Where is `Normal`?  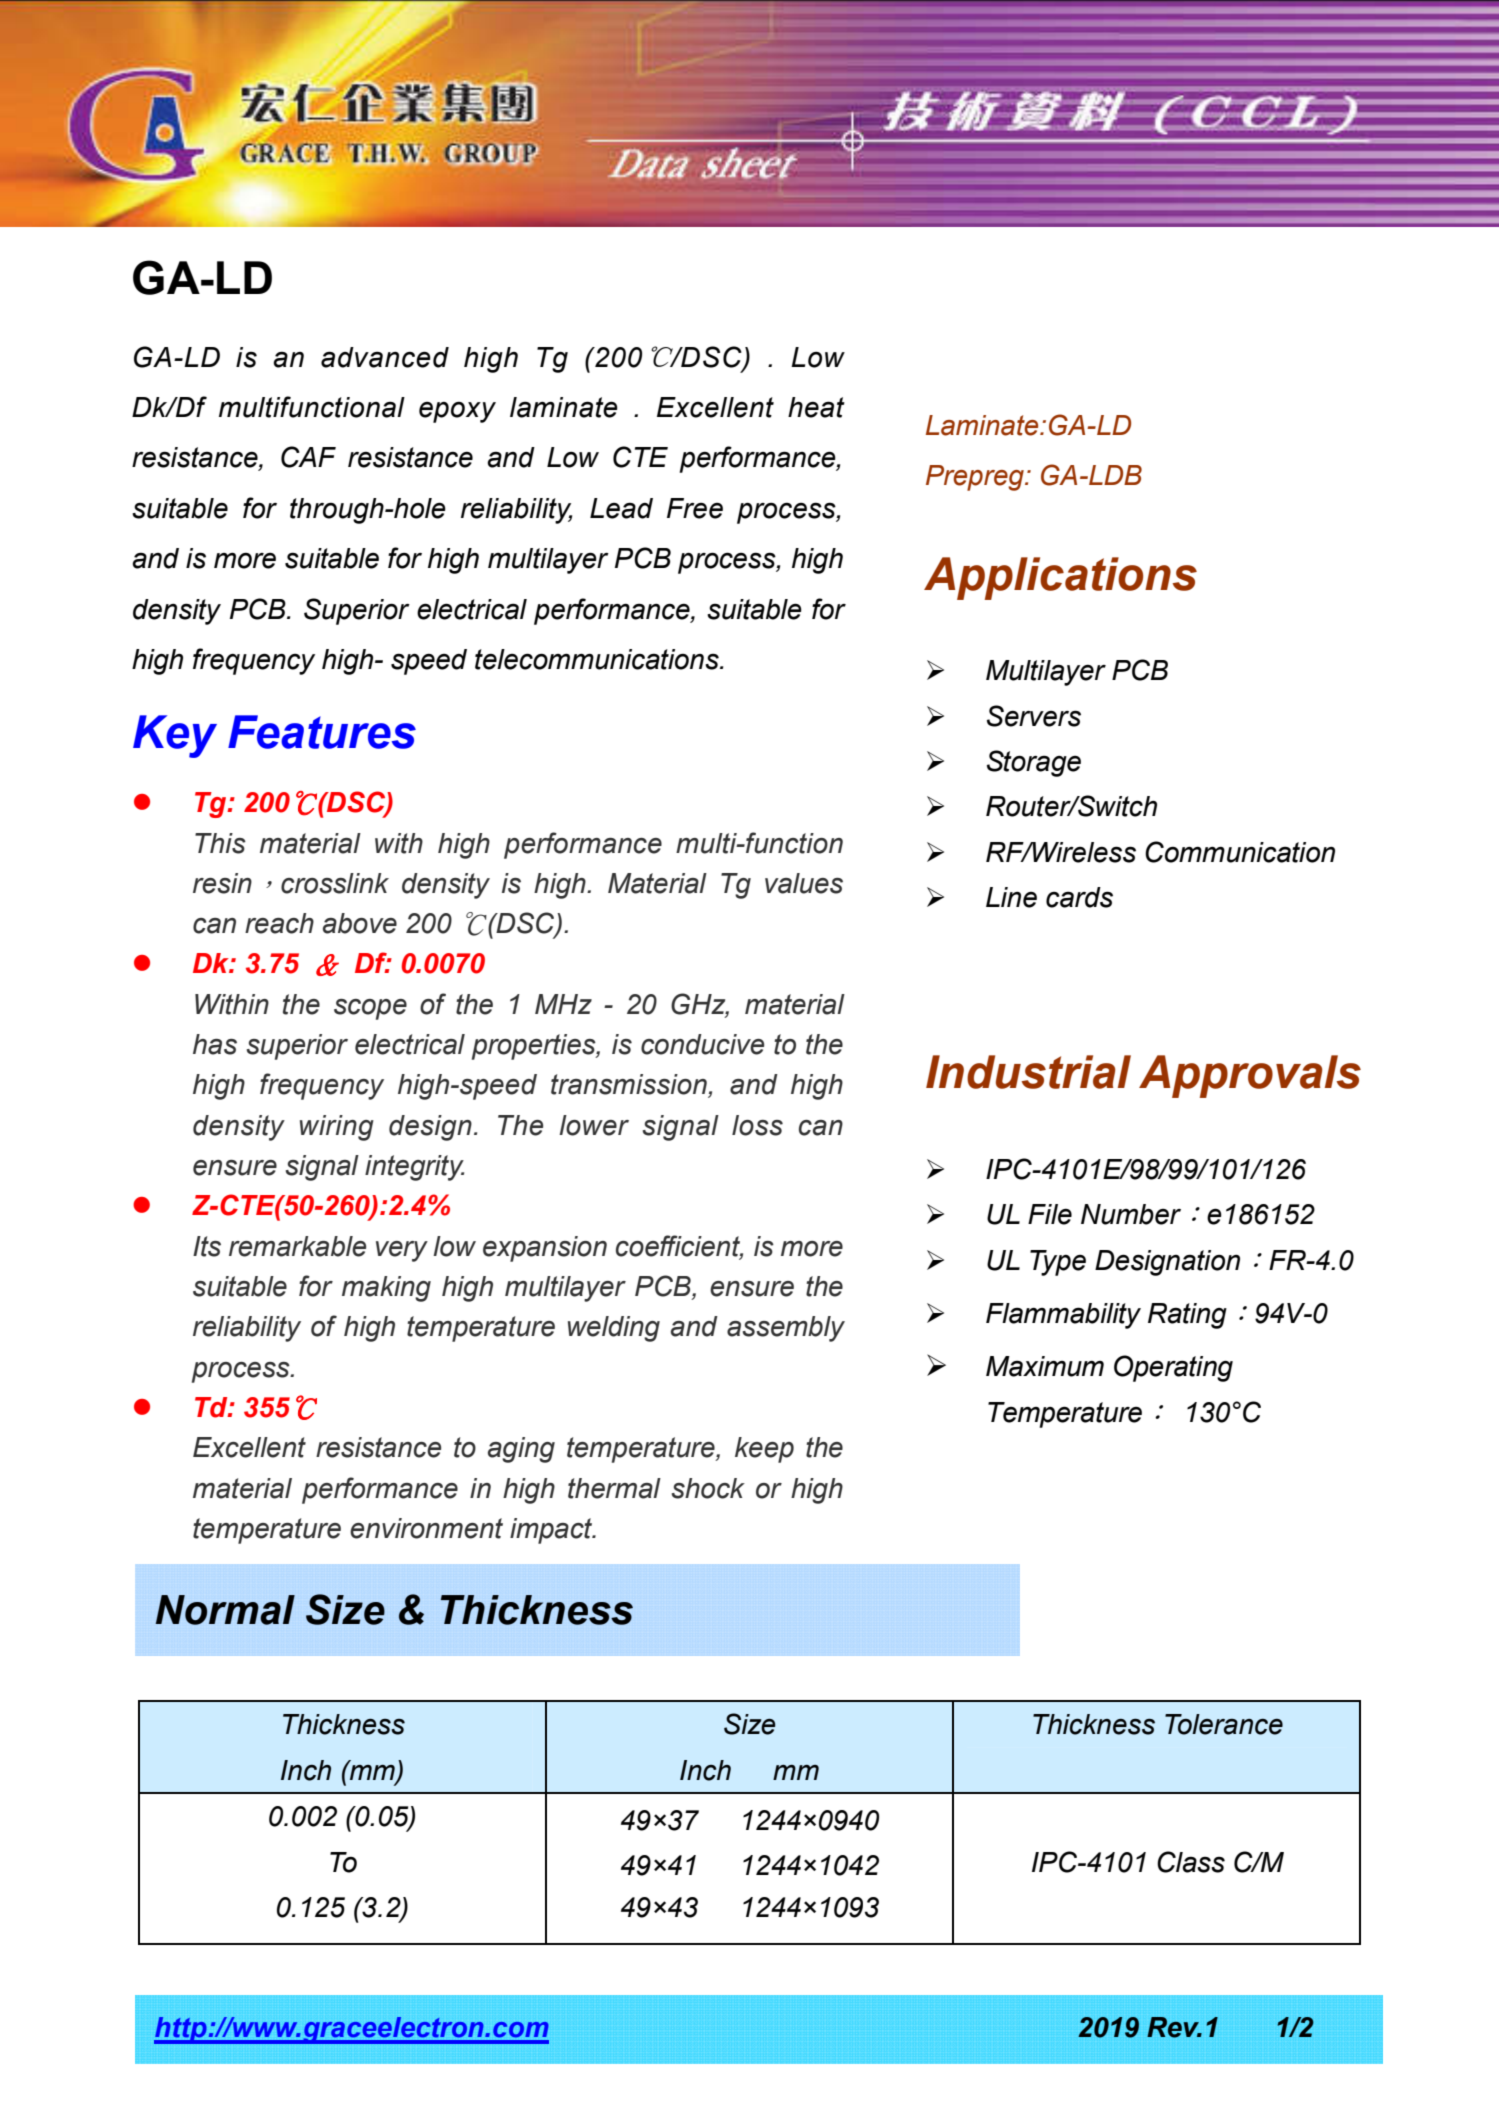 Normal is located at coordinates (225, 1610).
